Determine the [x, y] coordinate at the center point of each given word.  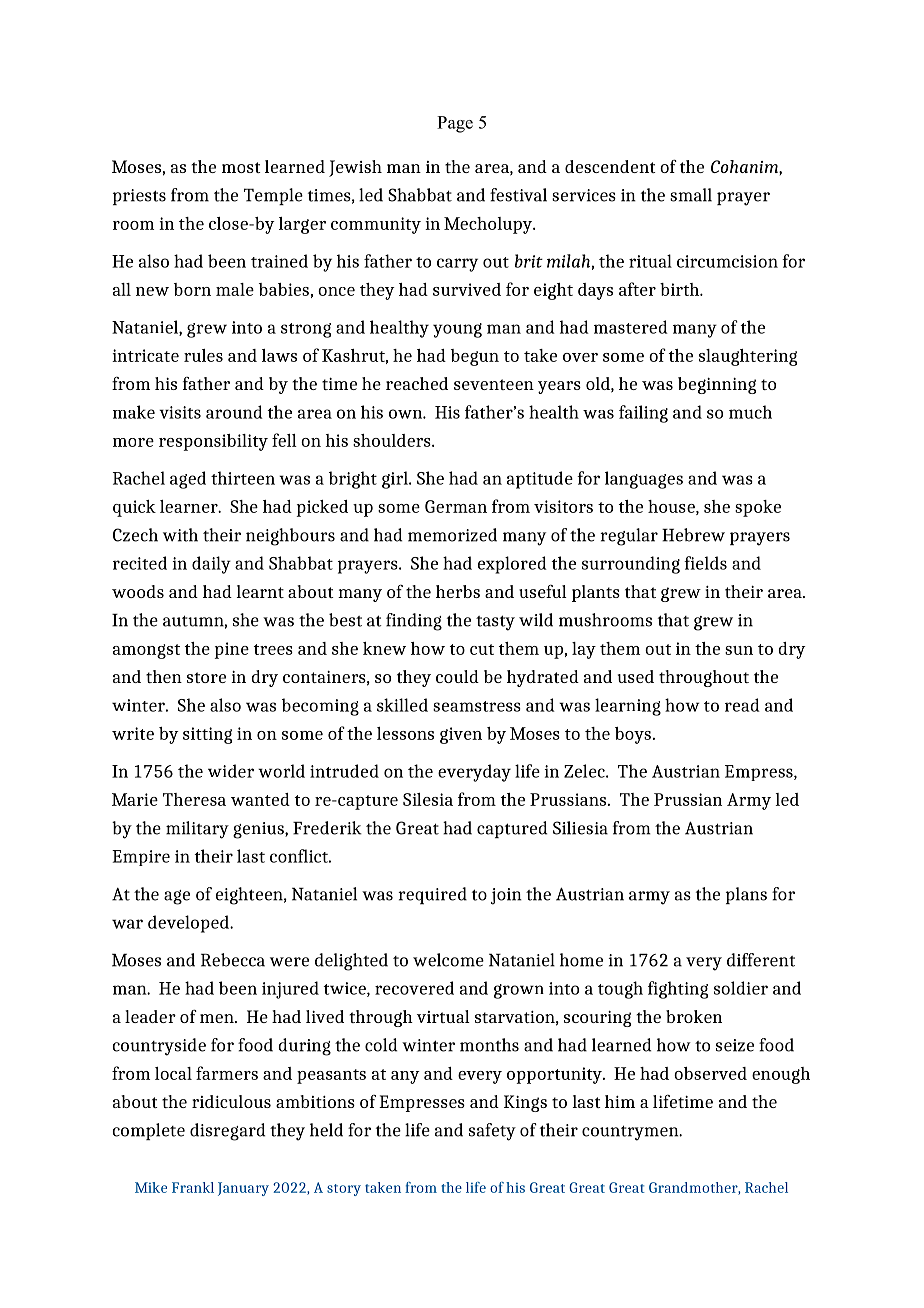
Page [455, 124]
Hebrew [693, 535]
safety [492, 1132]
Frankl [193, 1187]
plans [746, 895]
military [197, 830]
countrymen [631, 1133]
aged [188, 480]
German [456, 506]
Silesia [428, 799]
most [241, 167]
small [691, 195]
